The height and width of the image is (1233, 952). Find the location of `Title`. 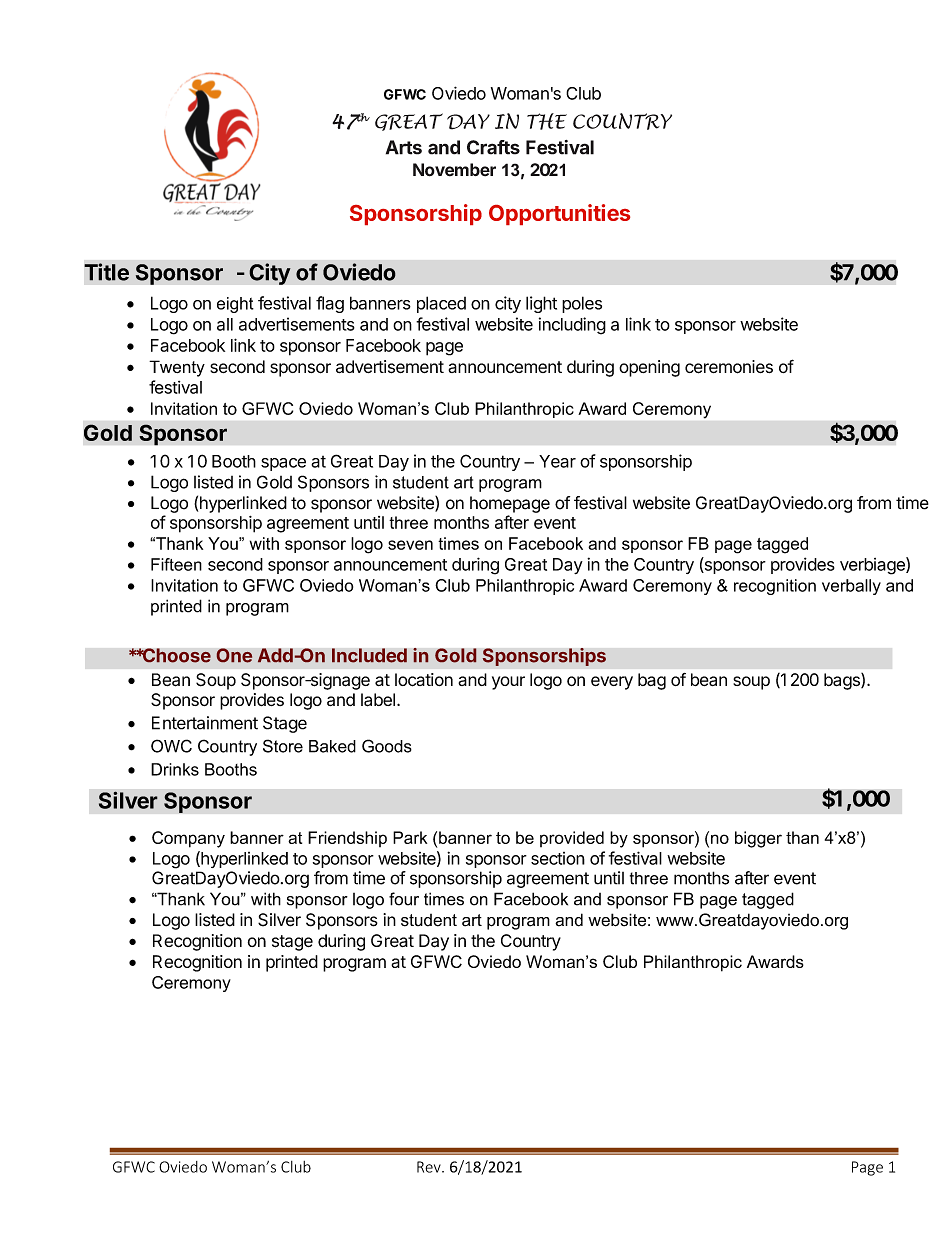

Title is located at coordinates (106, 272).
